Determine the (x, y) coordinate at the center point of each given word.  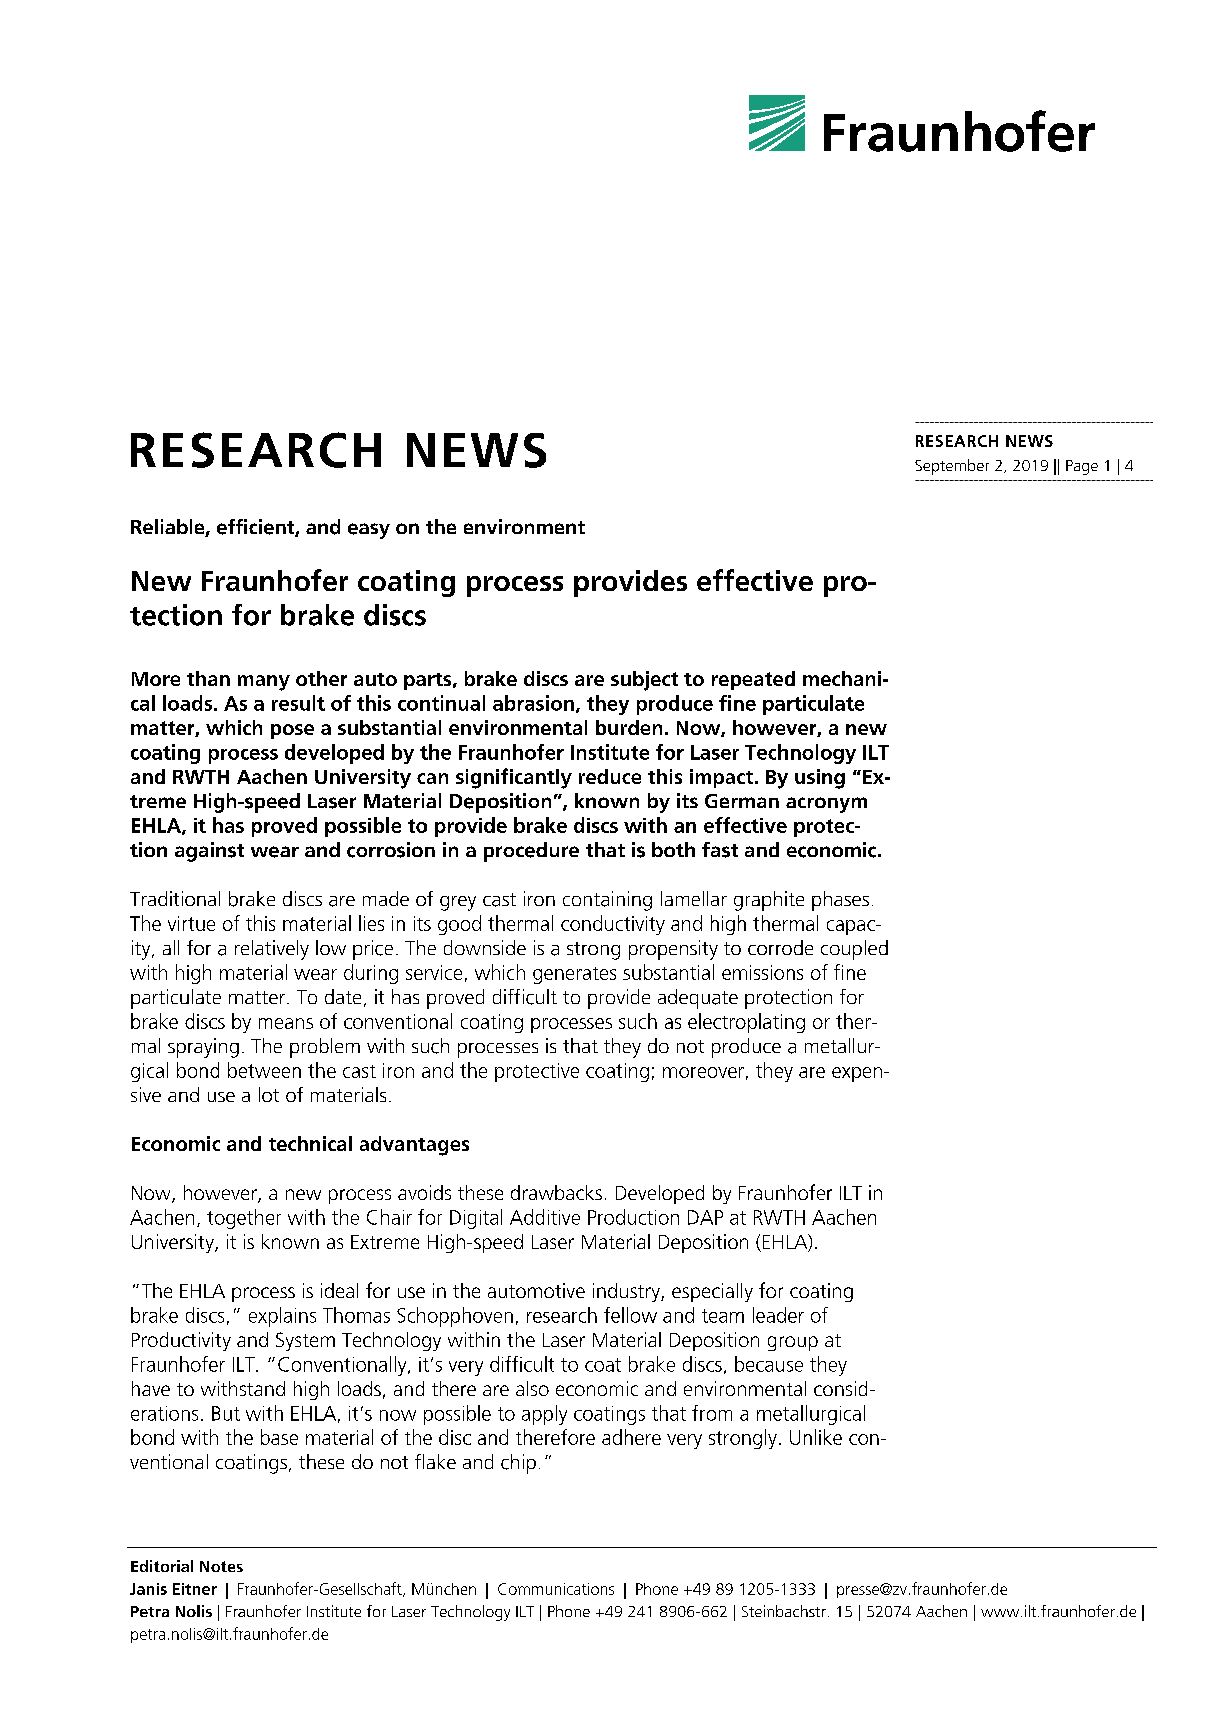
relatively (272, 950)
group (793, 1343)
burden (629, 727)
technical (310, 1143)
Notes (221, 1566)
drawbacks (556, 1192)
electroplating (746, 1023)
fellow (630, 1315)
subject (644, 681)
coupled (854, 950)
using (820, 779)
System (305, 1341)
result (298, 703)
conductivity (613, 925)
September (952, 467)
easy (369, 531)
